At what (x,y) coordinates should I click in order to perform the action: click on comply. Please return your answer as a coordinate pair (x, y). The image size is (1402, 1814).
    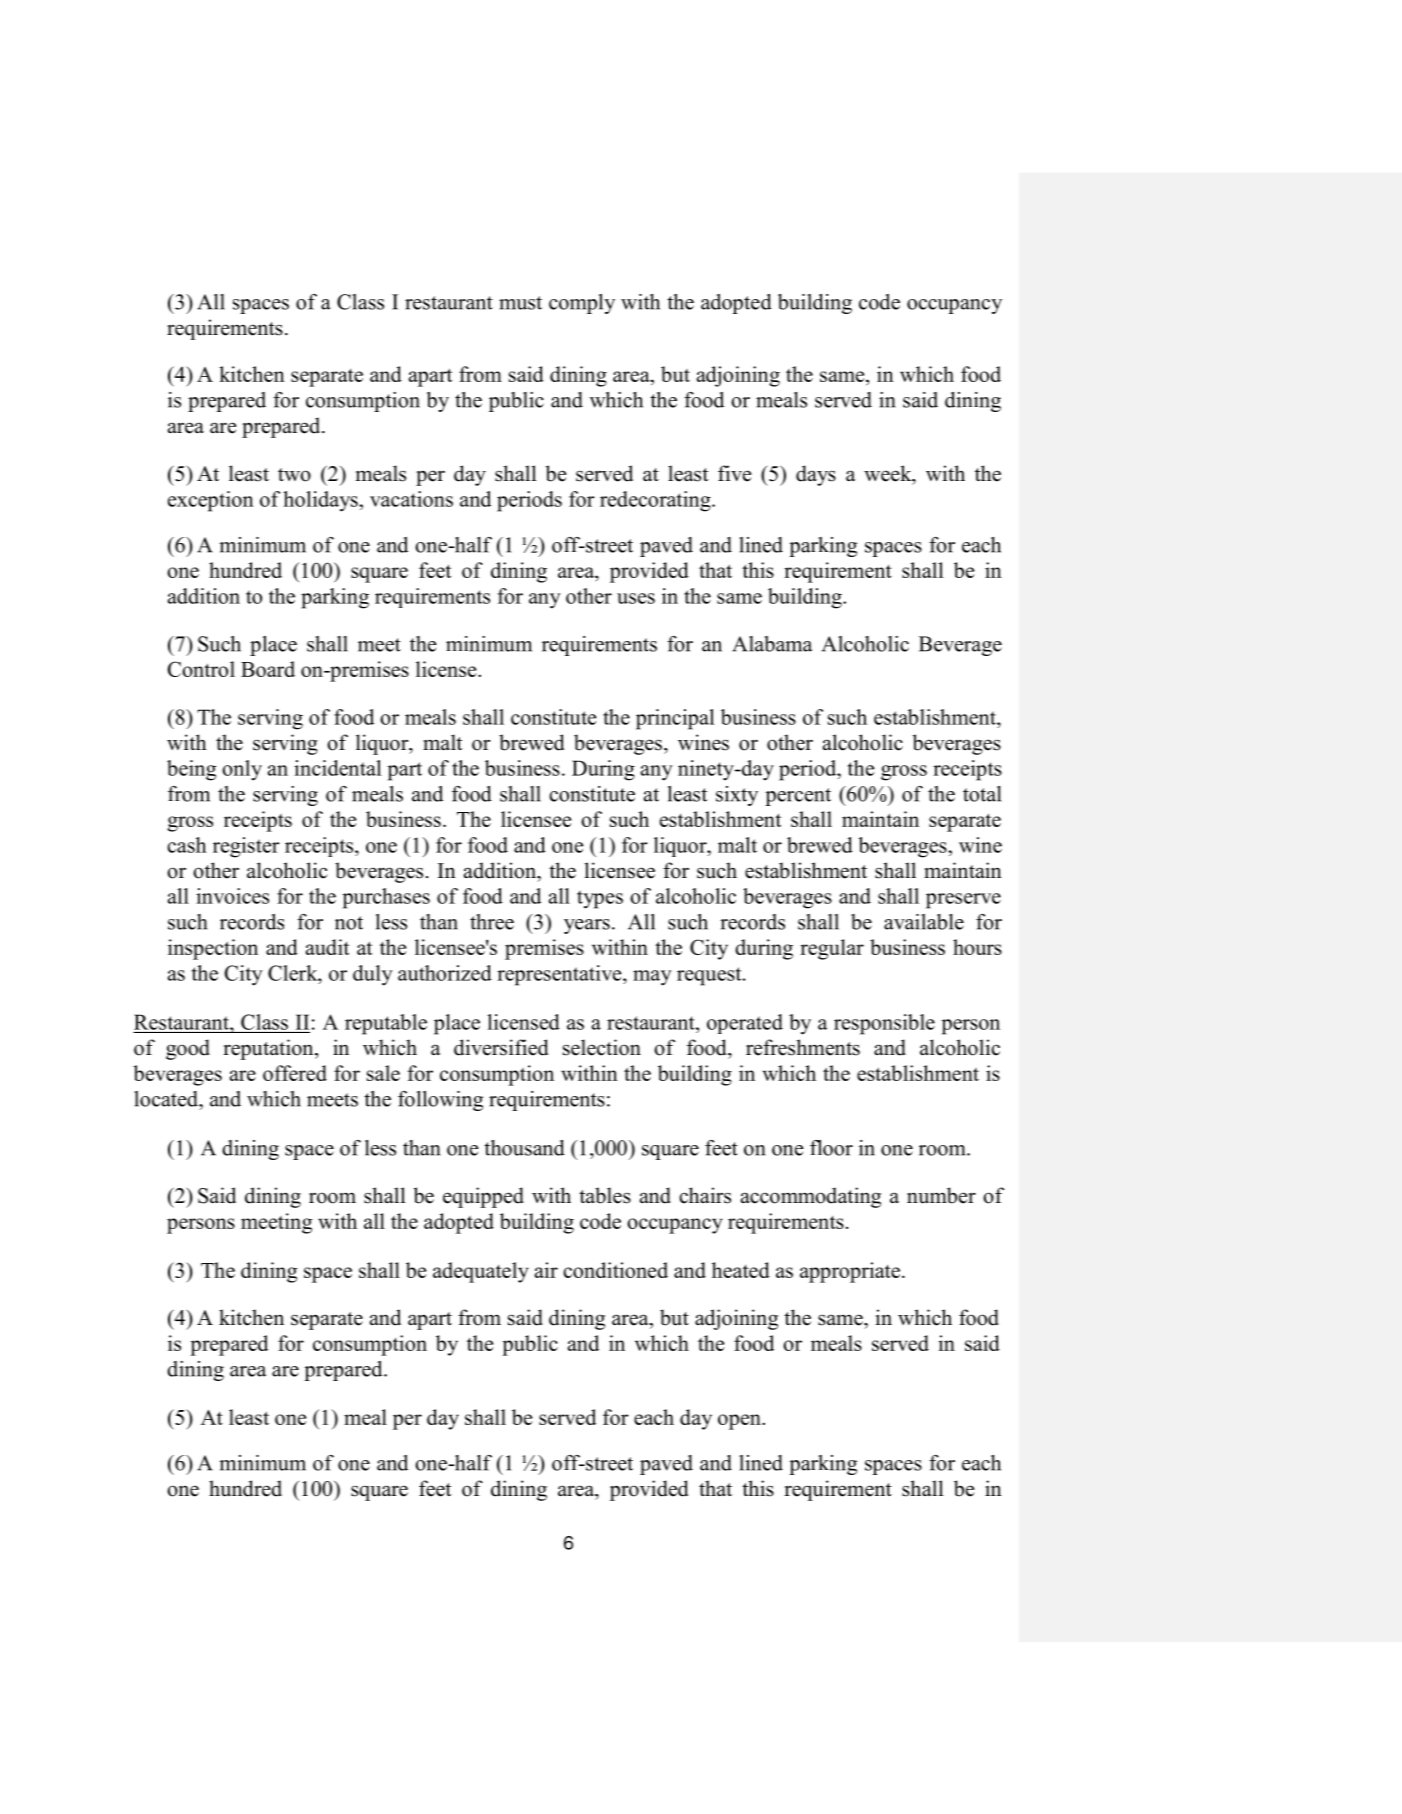
    Looking at the image, I should click on (582, 304).
